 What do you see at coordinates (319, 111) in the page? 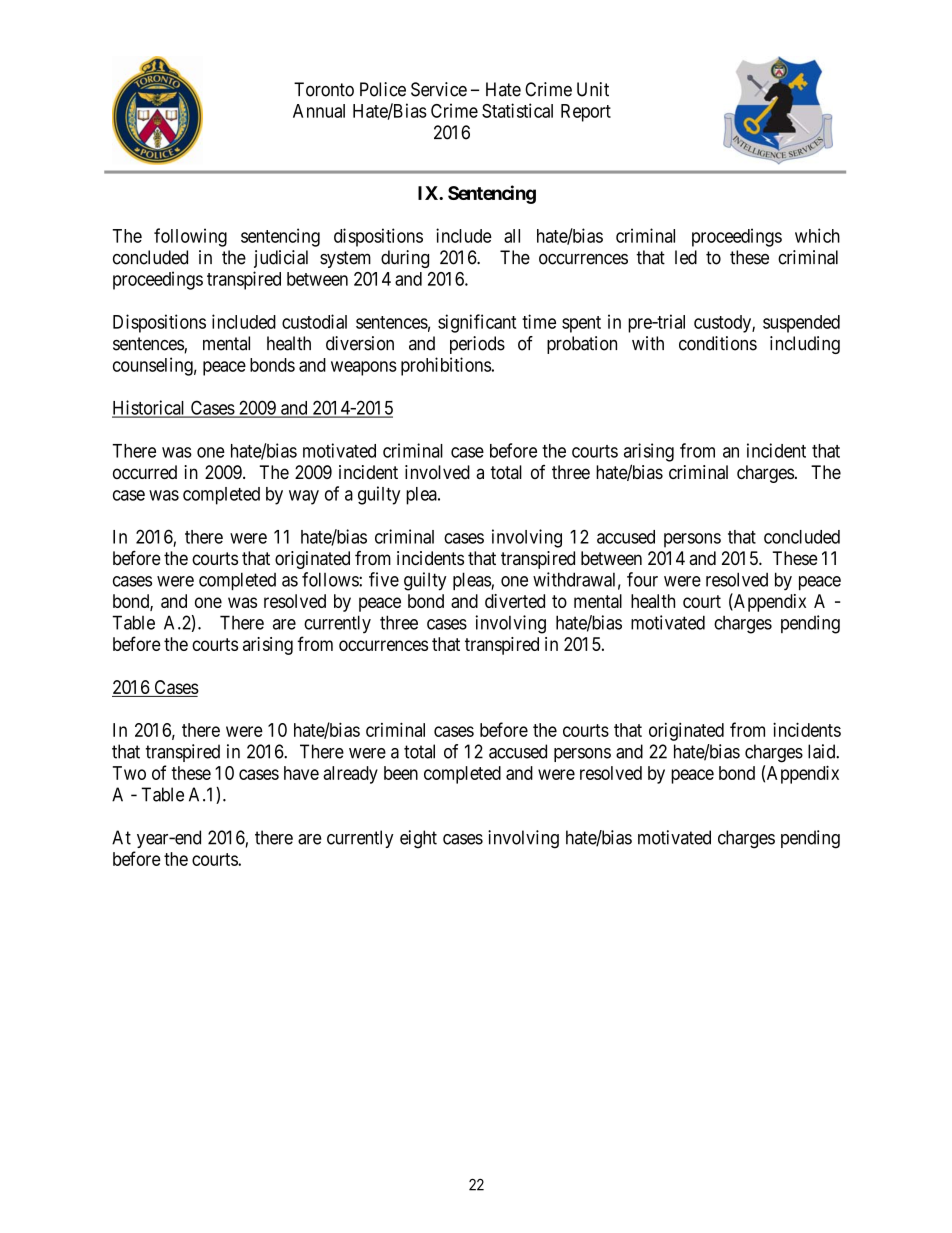
I see `Annual` at bounding box center [319, 111].
